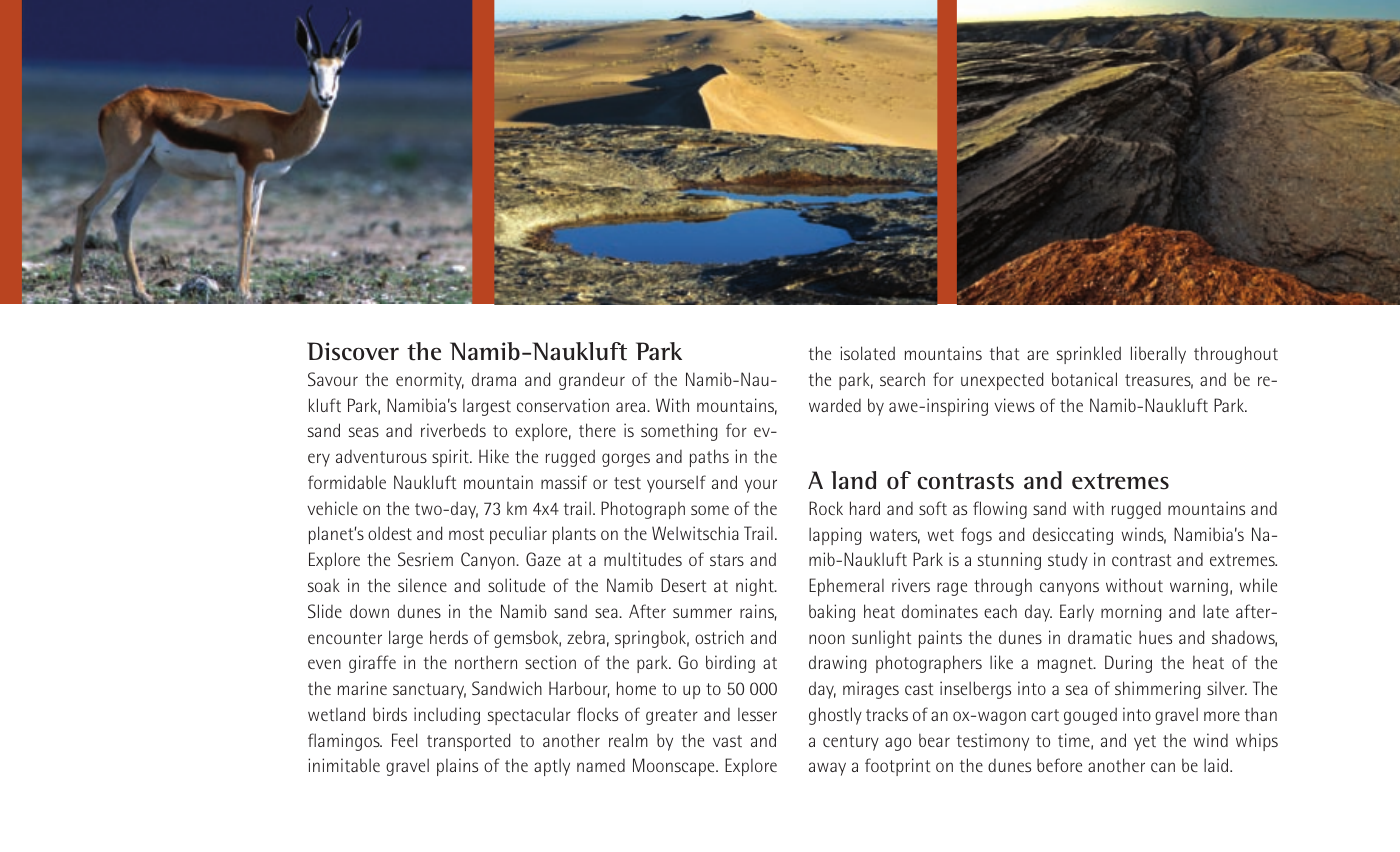  I want to click on Rock, so click(826, 508).
